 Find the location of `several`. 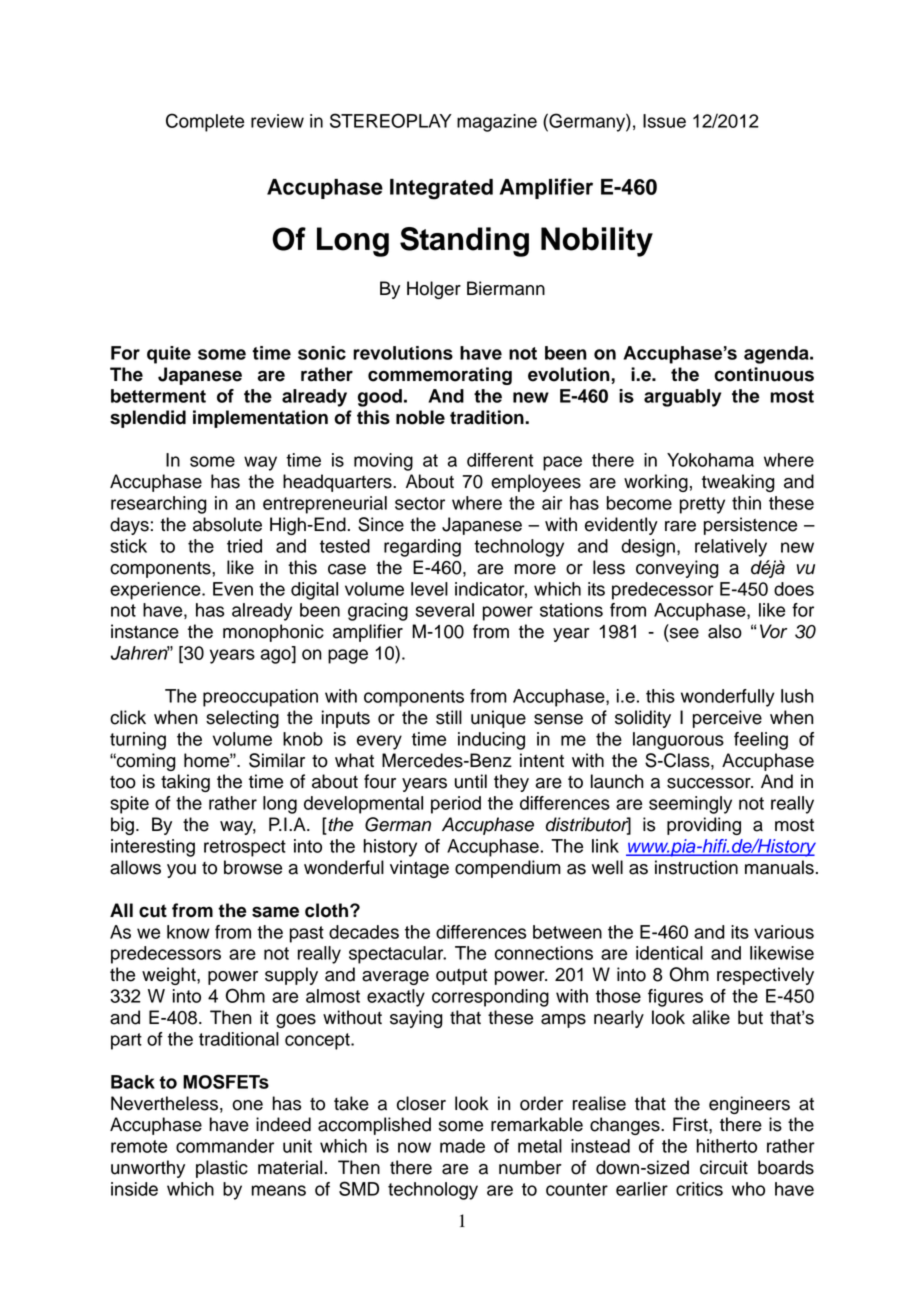

several is located at coordinates (445, 610).
